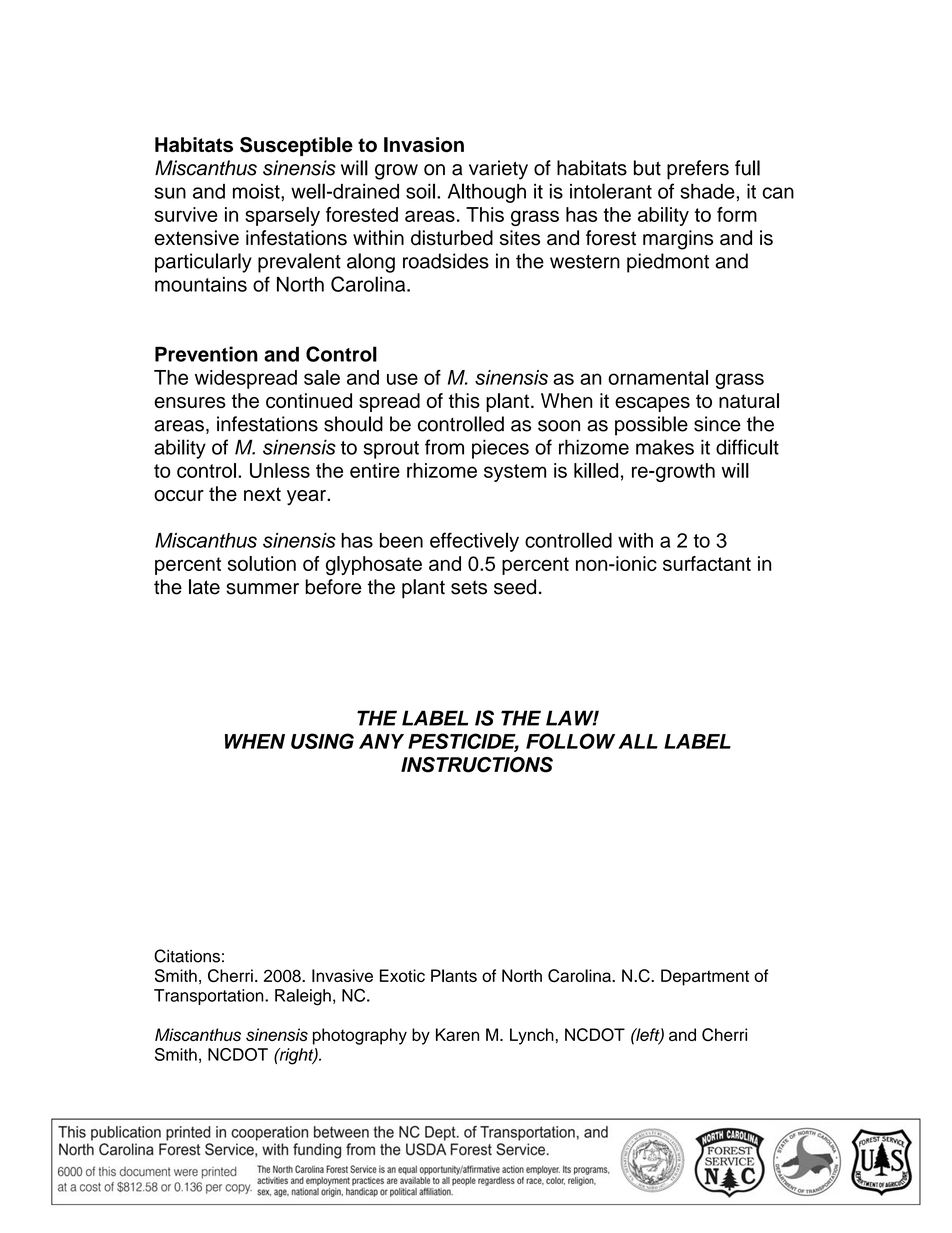 Image resolution: width=952 pixels, height=1233 pixels. I want to click on INSTRUCTIONS, so click(477, 765).
